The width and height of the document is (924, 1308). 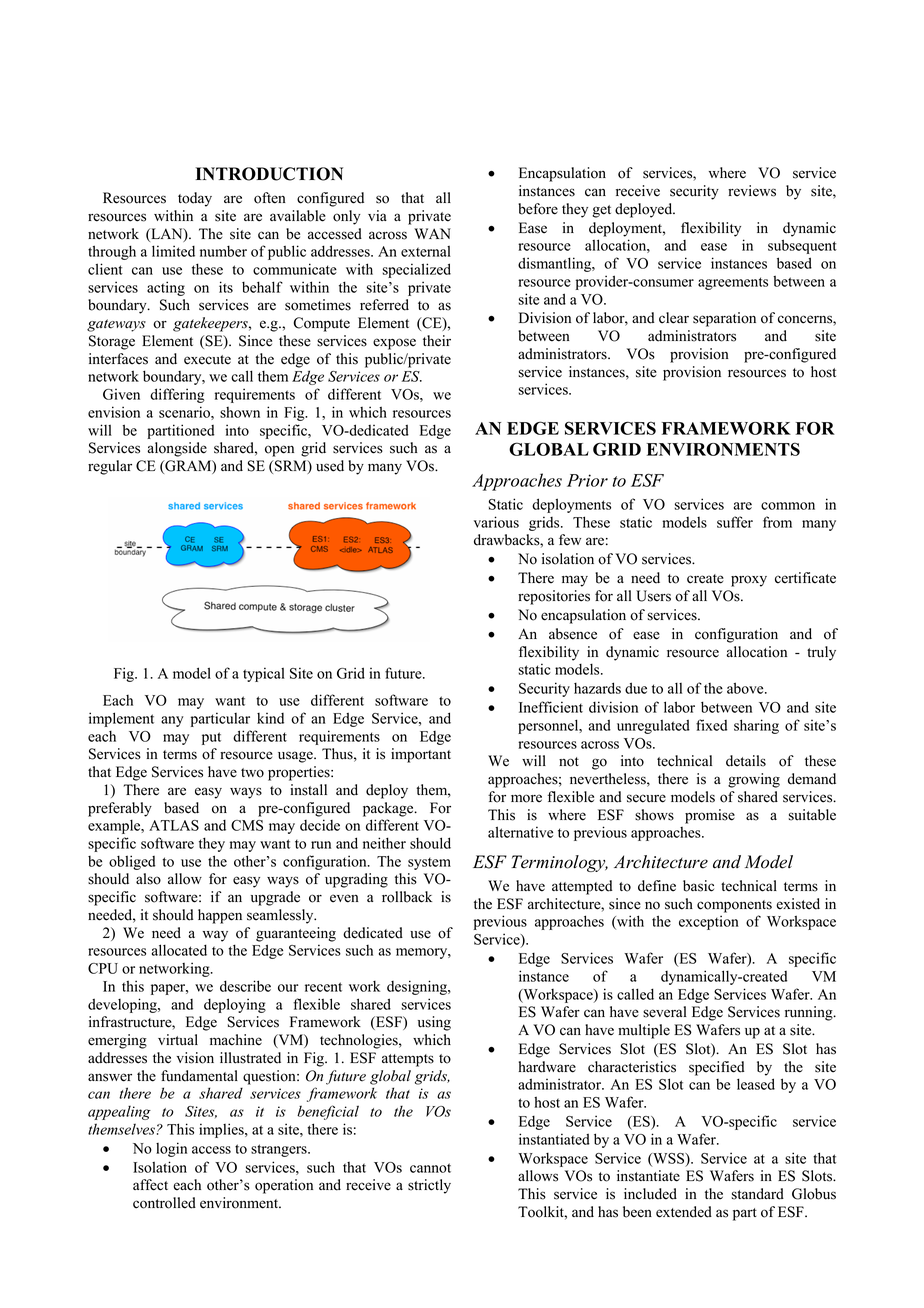 I want to click on various, so click(x=496, y=522).
